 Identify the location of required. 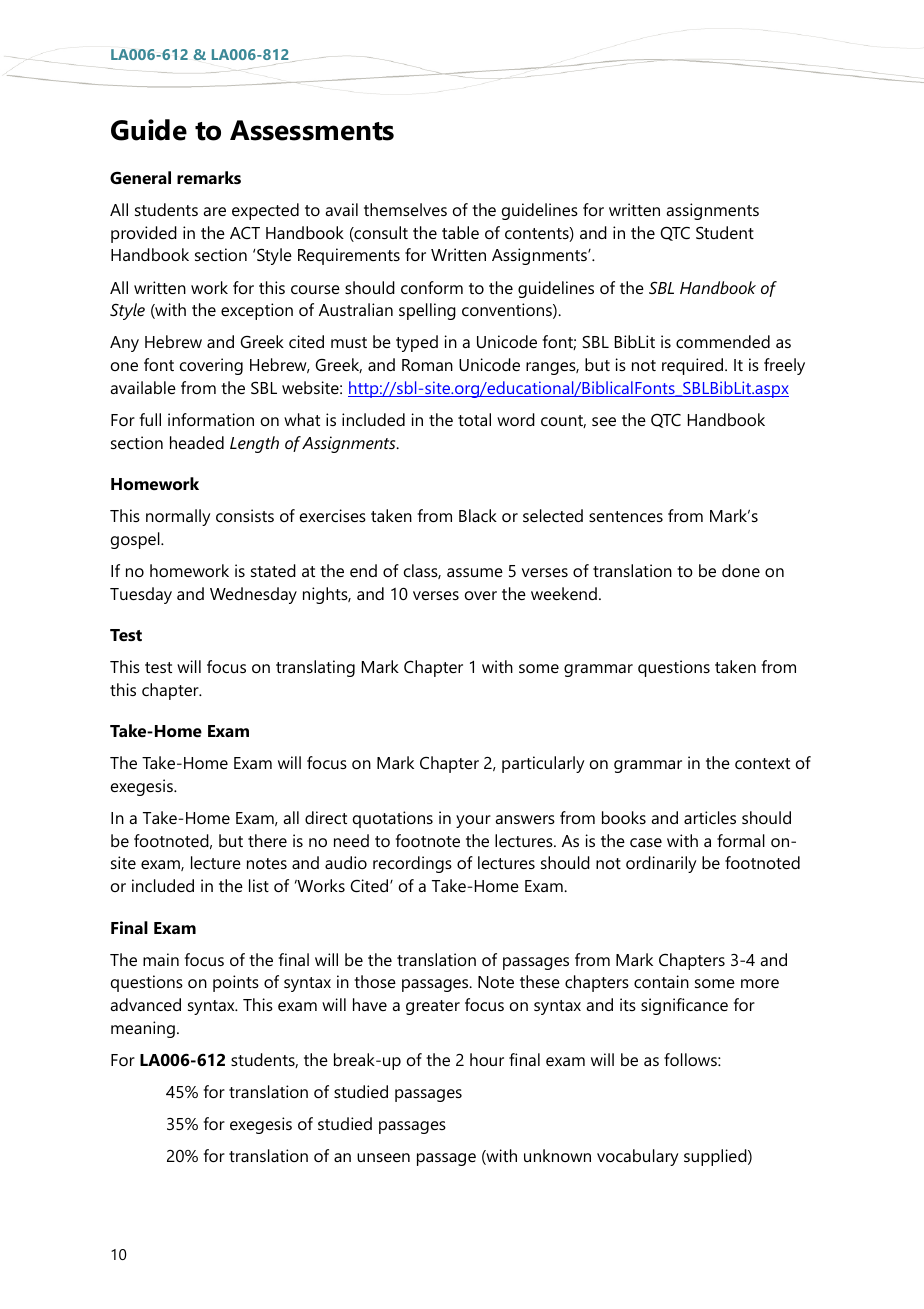
(694, 366).
